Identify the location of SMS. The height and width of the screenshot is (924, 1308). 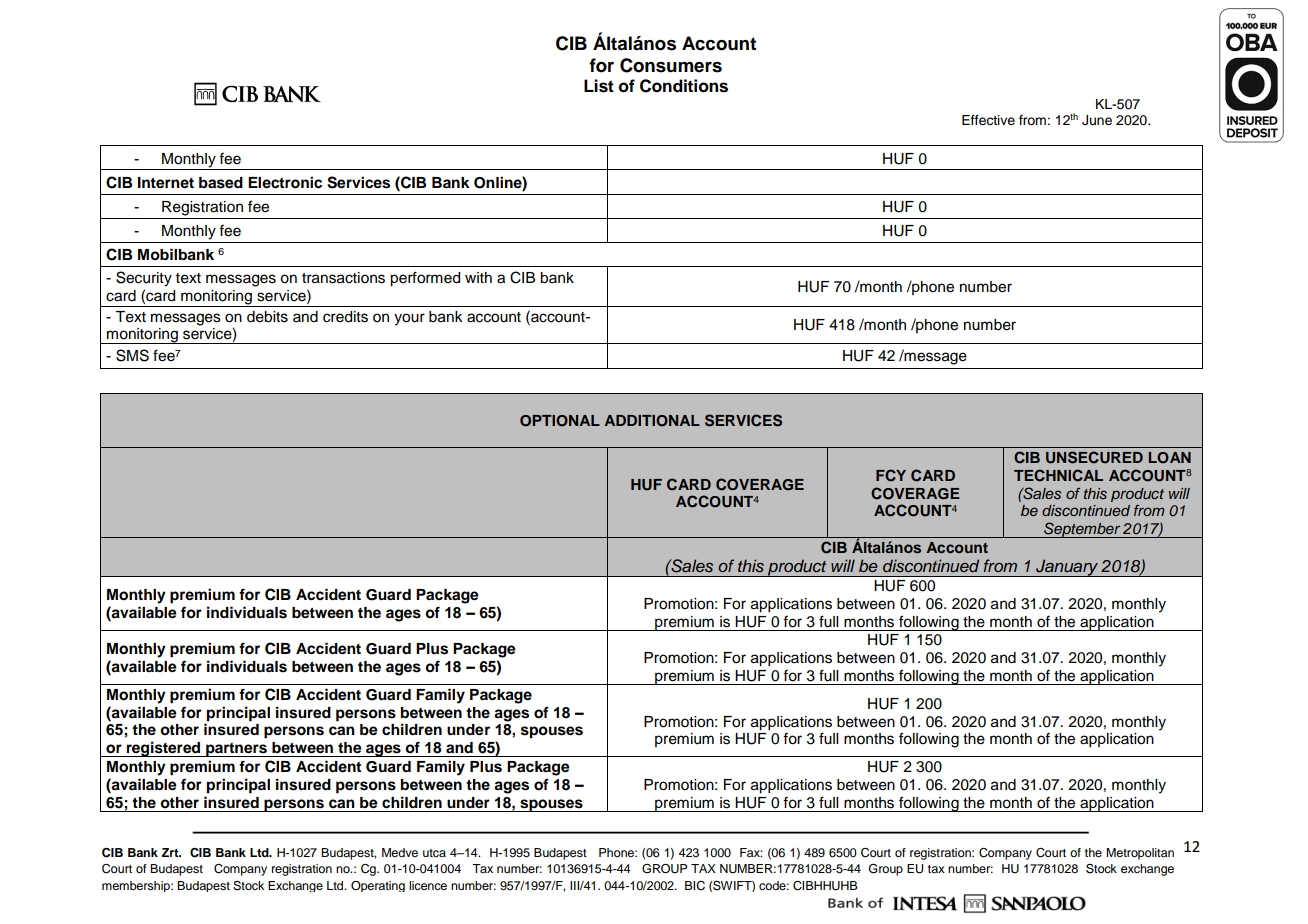
(132, 355).
